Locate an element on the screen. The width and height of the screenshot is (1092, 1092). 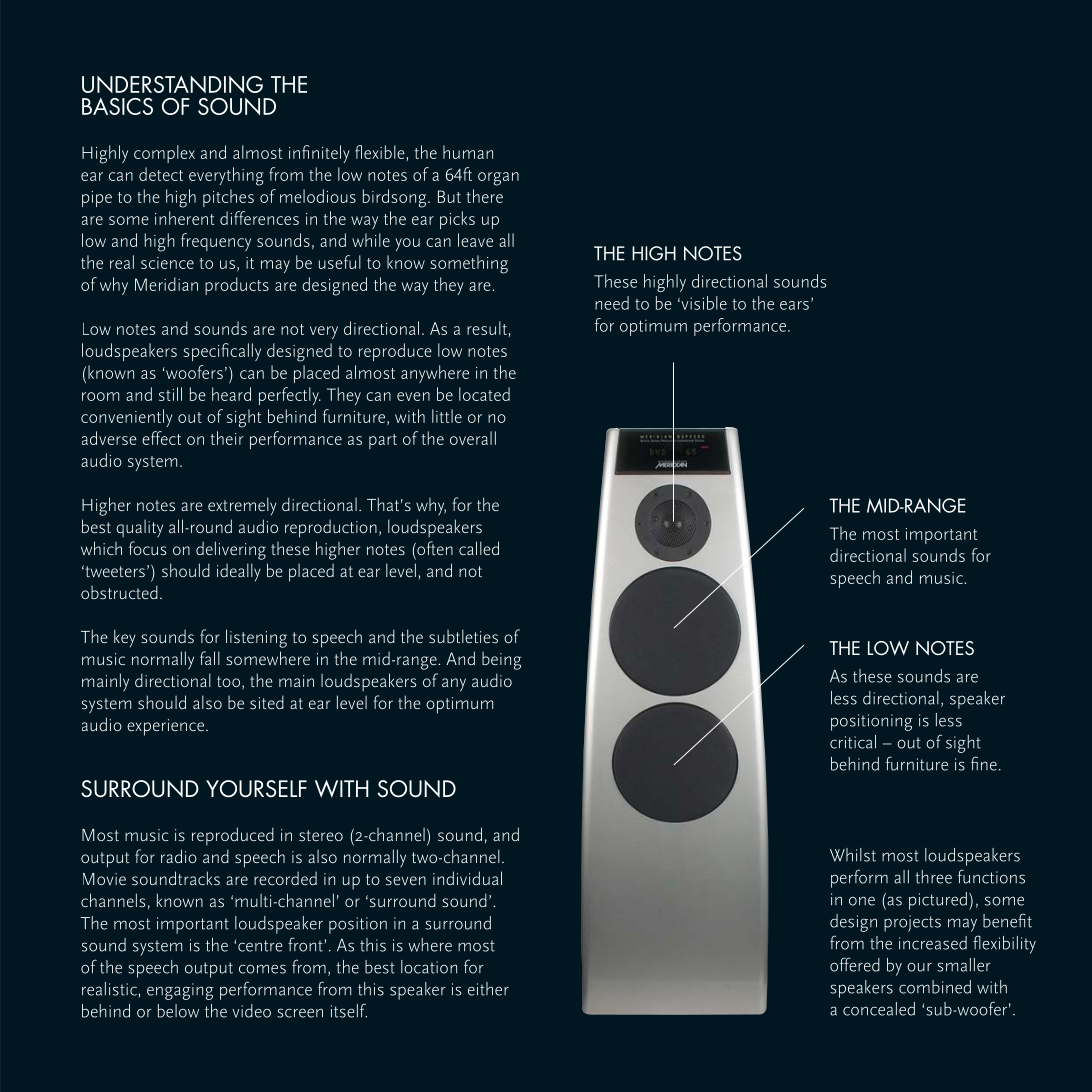
concealed is located at coordinates (879, 1009).
